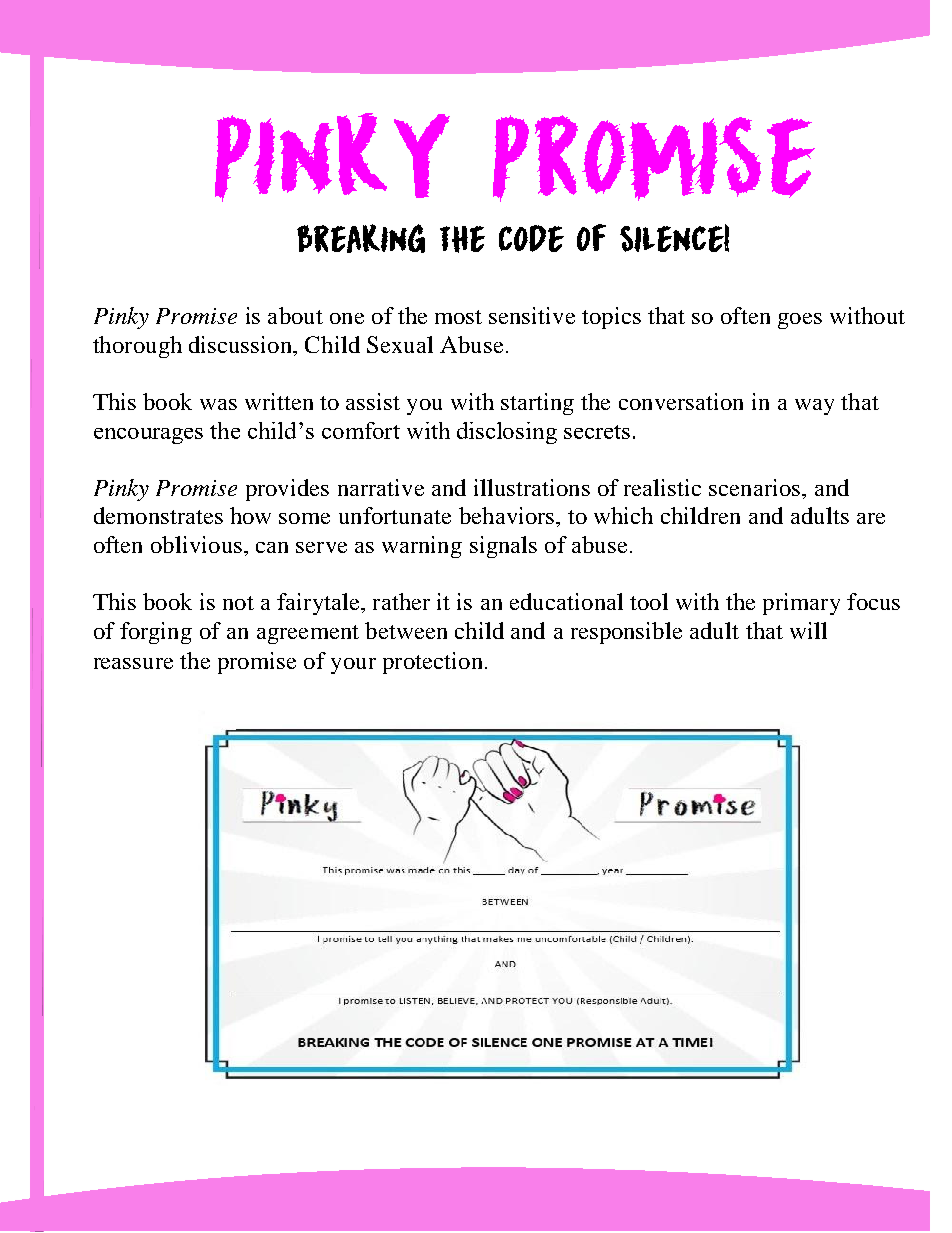  I want to click on reassure, so click(133, 663).
